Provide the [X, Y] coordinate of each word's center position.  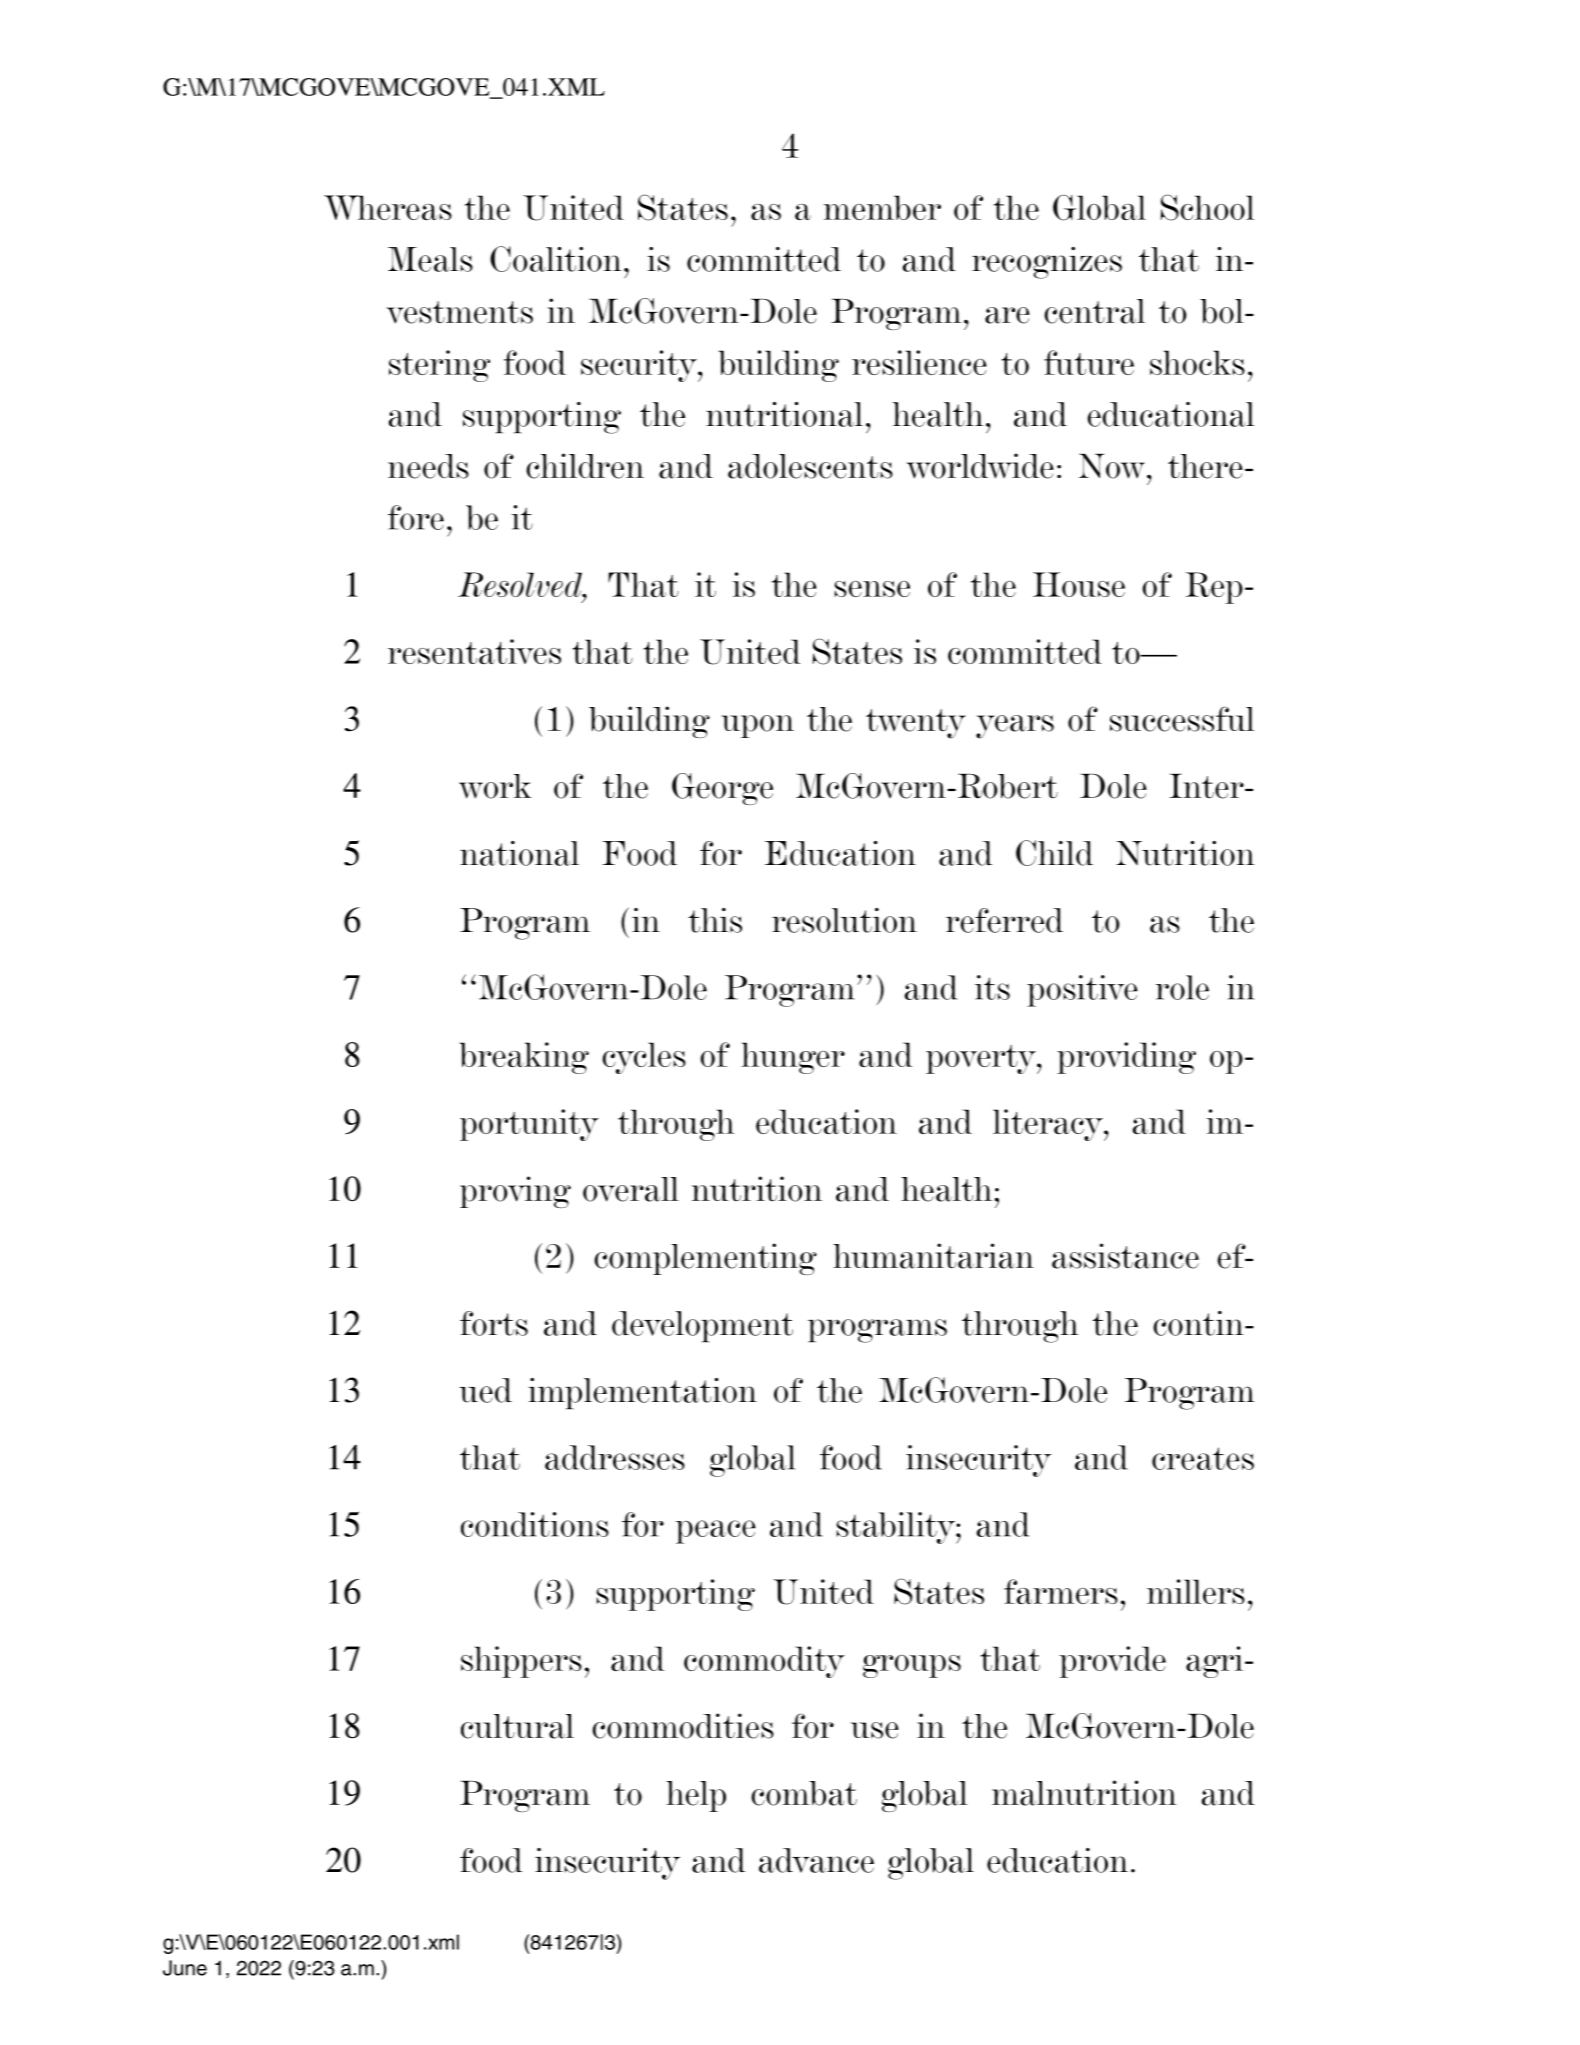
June [185, 1968]
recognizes [1047, 263]
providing [1126, 1058]
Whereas [388, 207]
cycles [644, 1058]
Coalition [556, 259]
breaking [524, 1058]
